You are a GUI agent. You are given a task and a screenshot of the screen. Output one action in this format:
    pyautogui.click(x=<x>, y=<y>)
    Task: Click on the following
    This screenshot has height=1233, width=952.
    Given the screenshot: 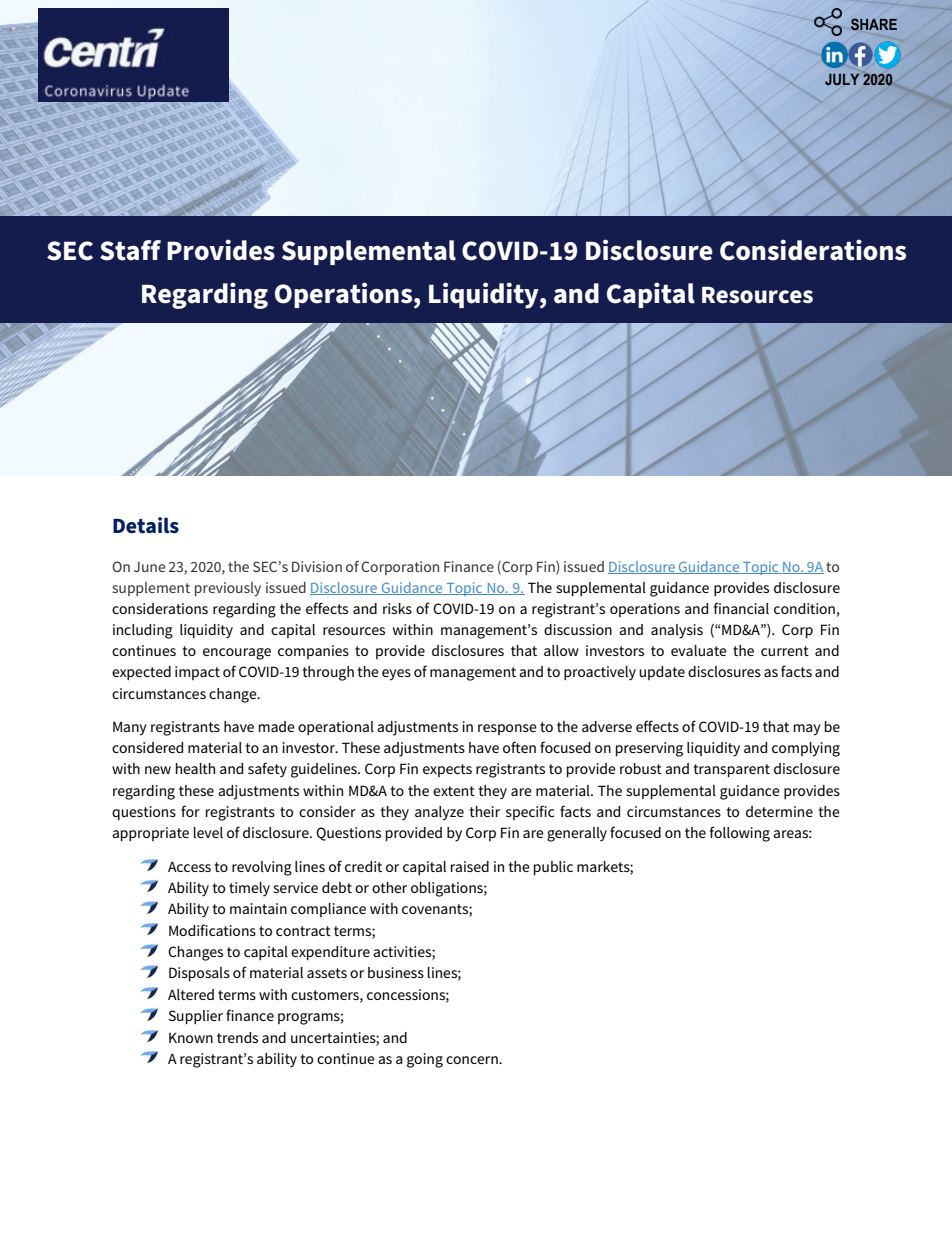 What is the action you would take?
    pyautogui.click(x=740, y=834)
